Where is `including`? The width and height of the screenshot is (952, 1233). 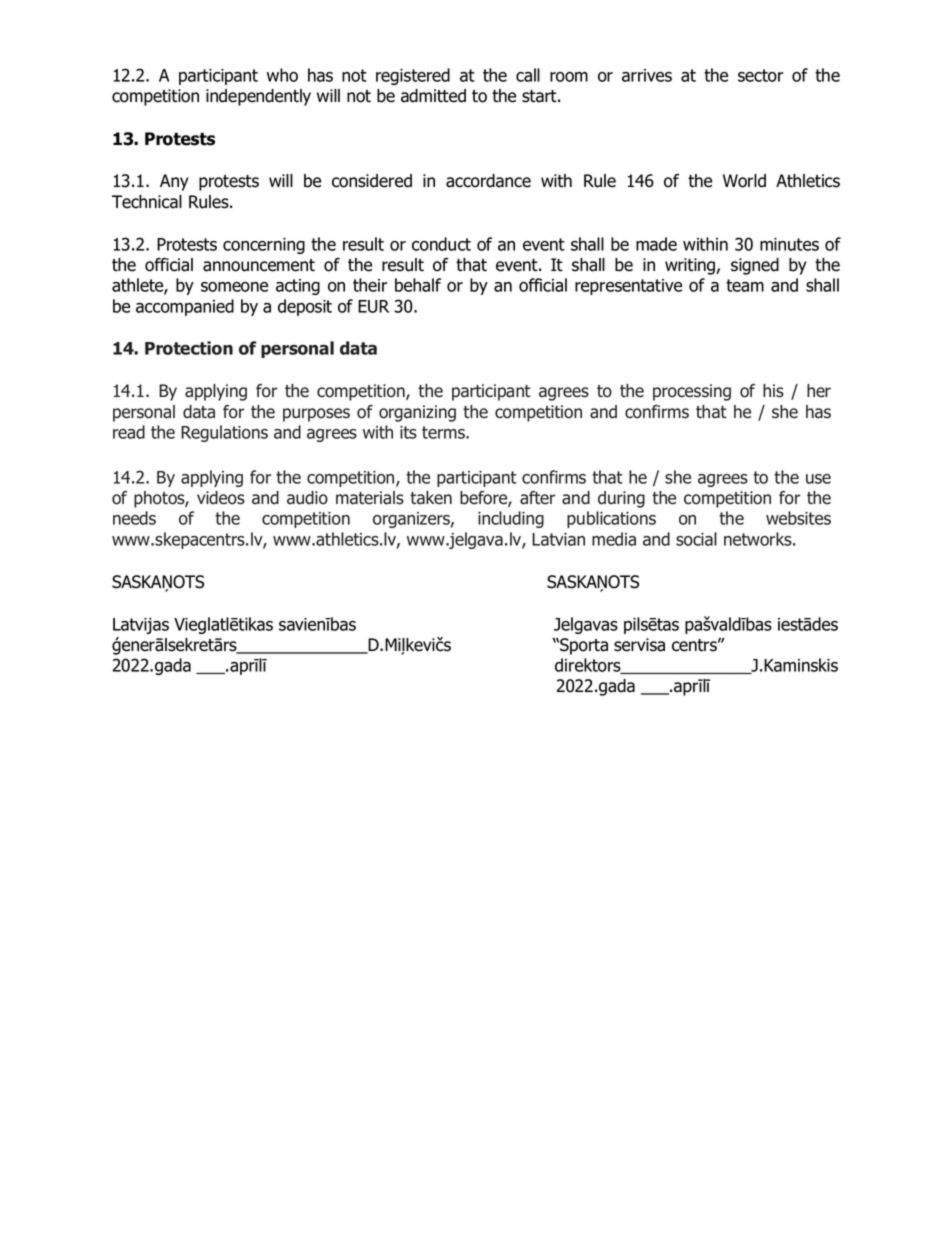 including is located at coordinates (511, 519).
